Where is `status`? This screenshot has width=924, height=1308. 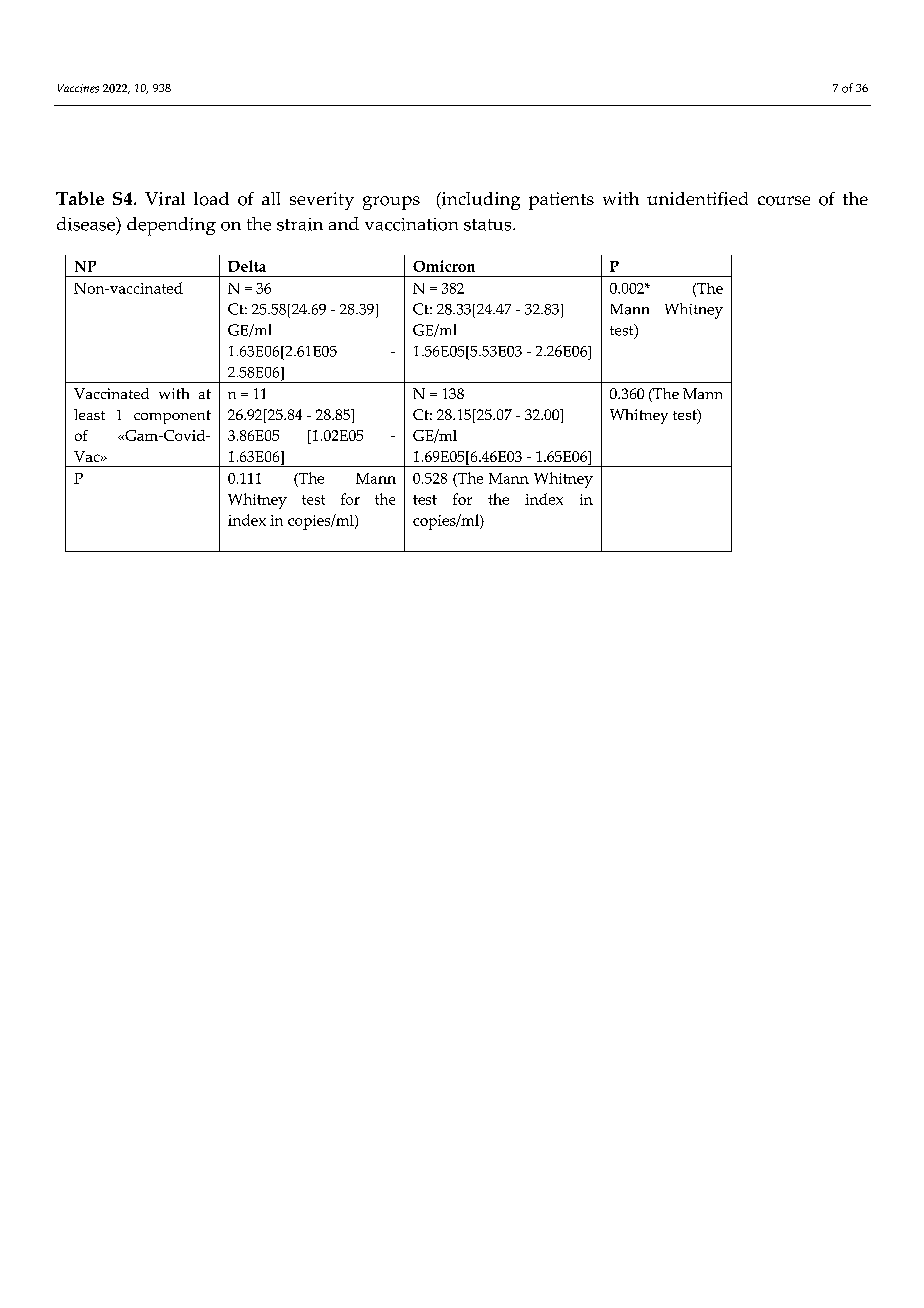 status is located at coordinates (489, 225).
